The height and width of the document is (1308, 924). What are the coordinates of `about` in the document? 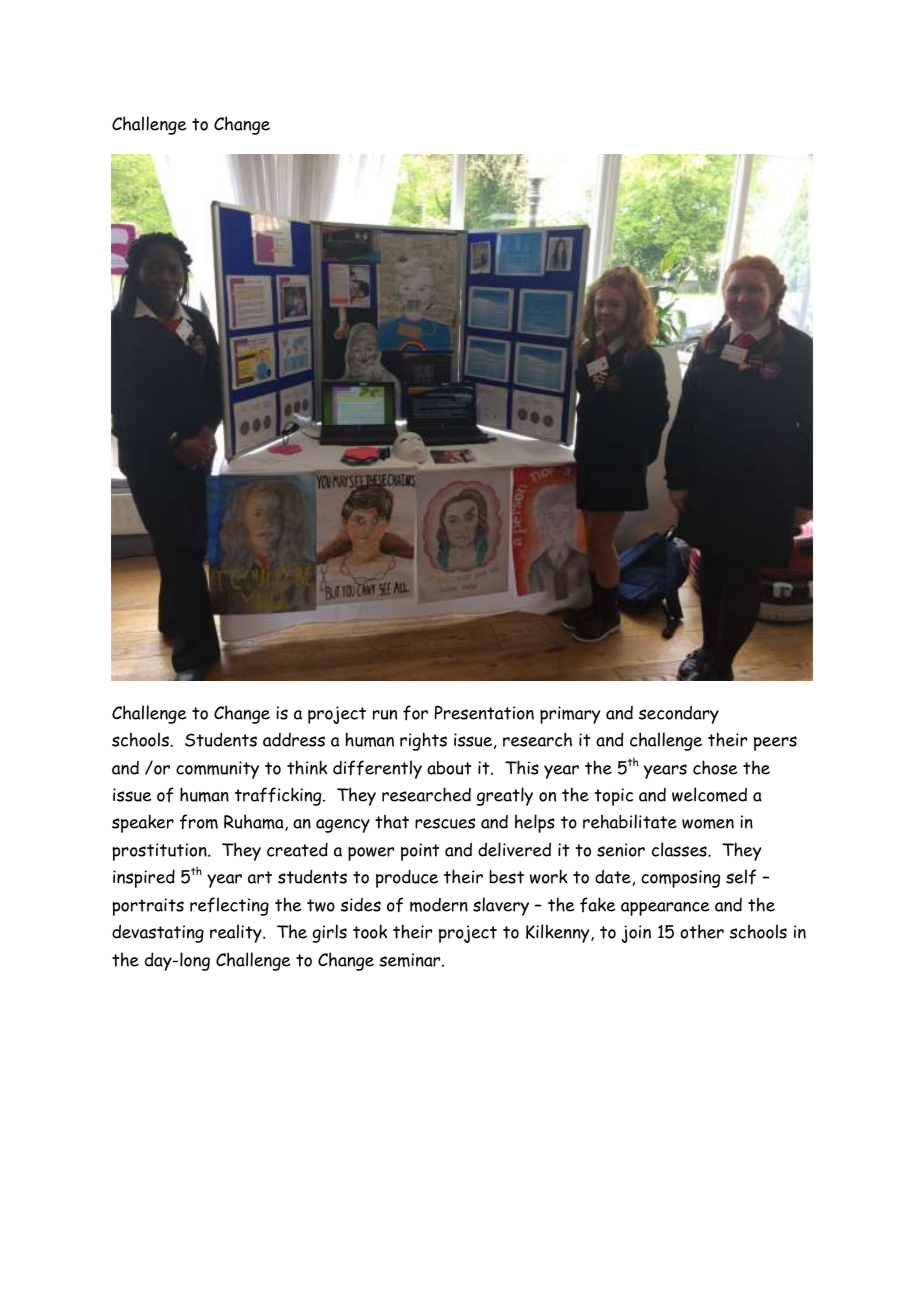 It's located at (449, 768).
